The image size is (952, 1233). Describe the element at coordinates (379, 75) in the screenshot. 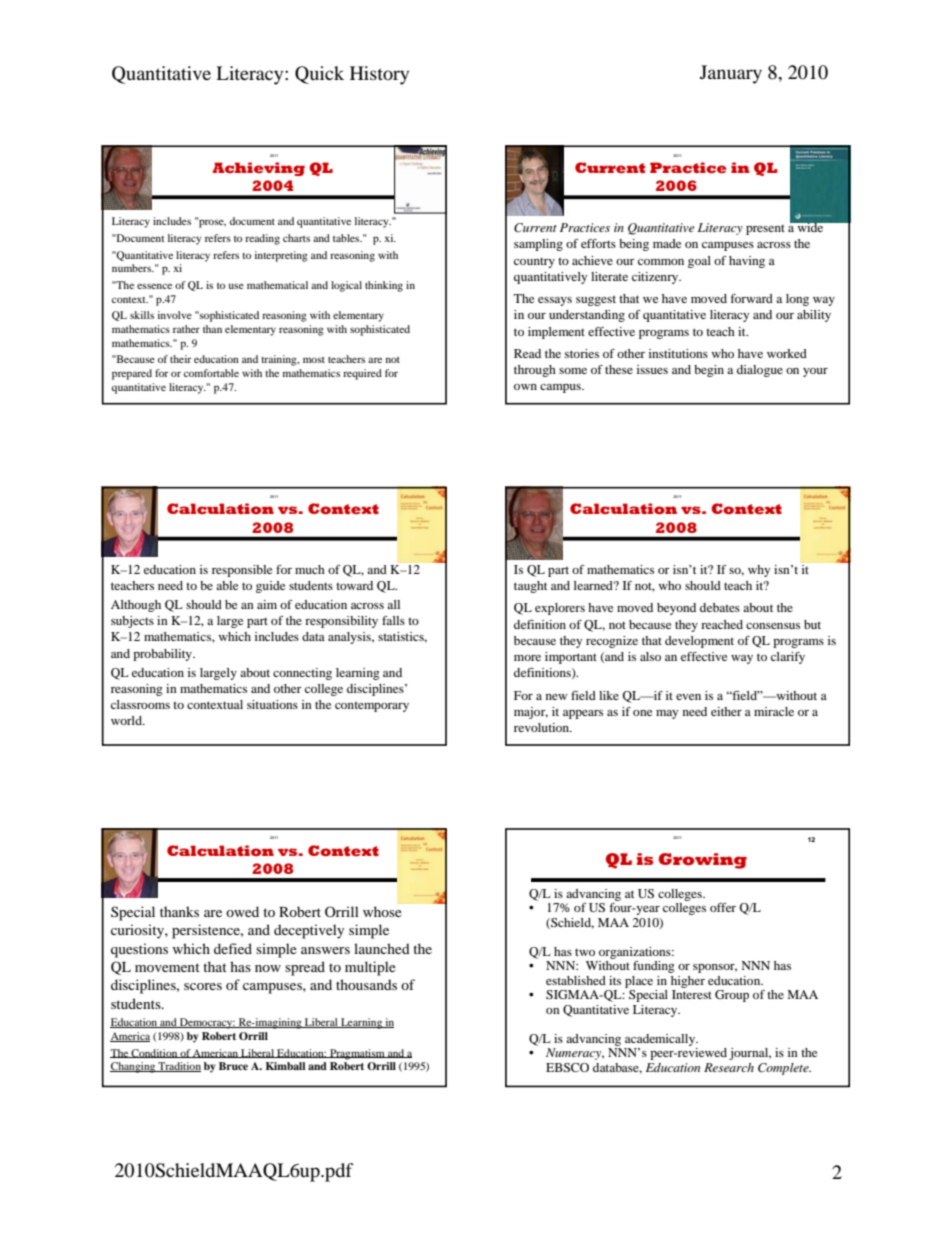

I see `History` at that location.
